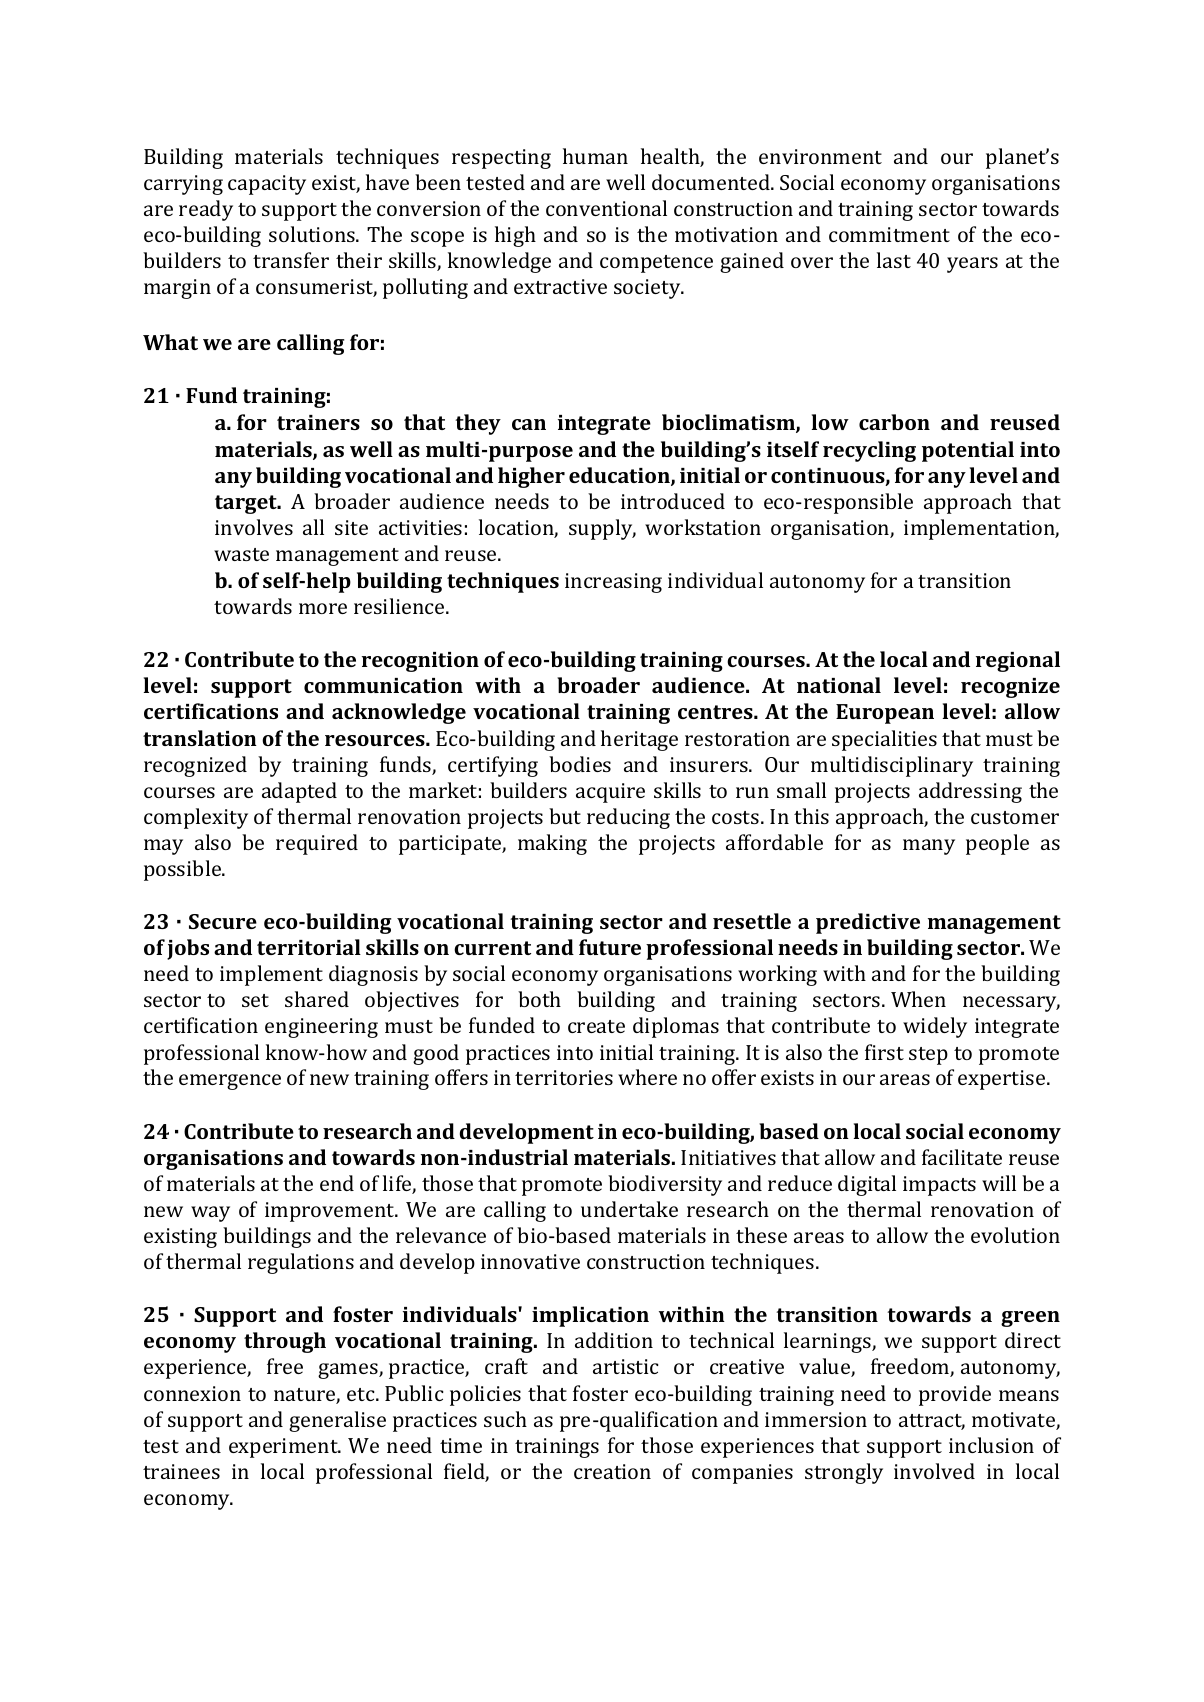 This page has width=1204, height=1702. I want to click on capacity, so click(267, 185).
